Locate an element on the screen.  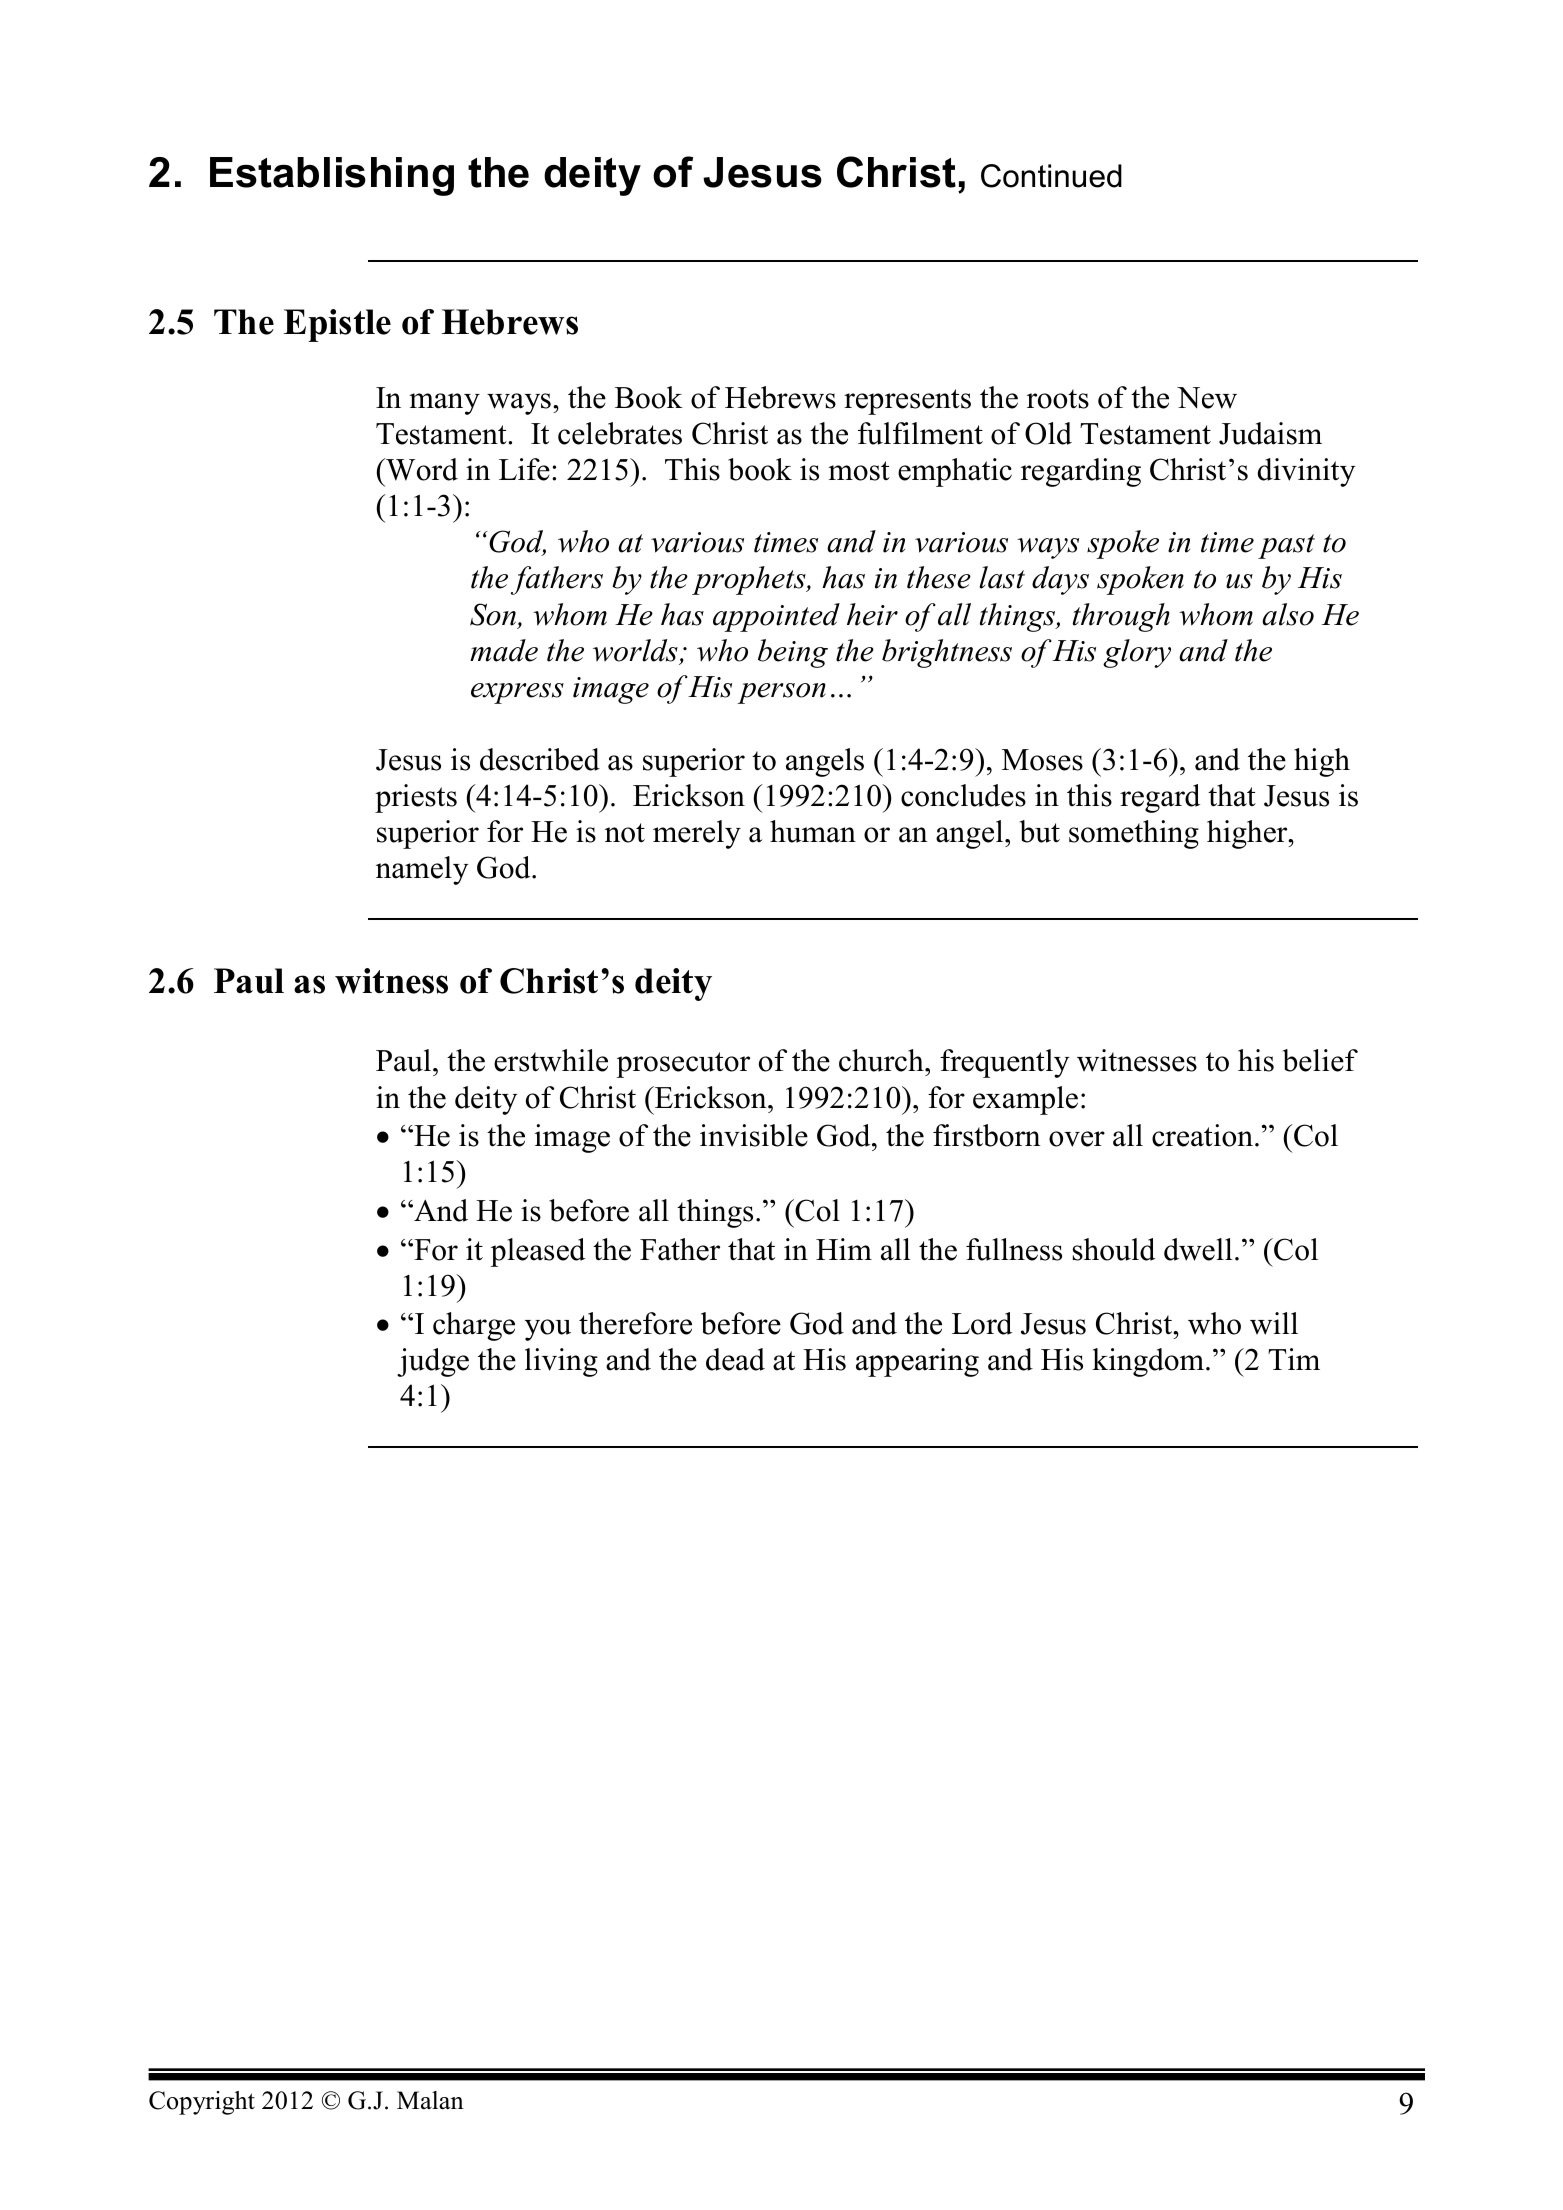
judge is located at coordinates (433, 1362).
